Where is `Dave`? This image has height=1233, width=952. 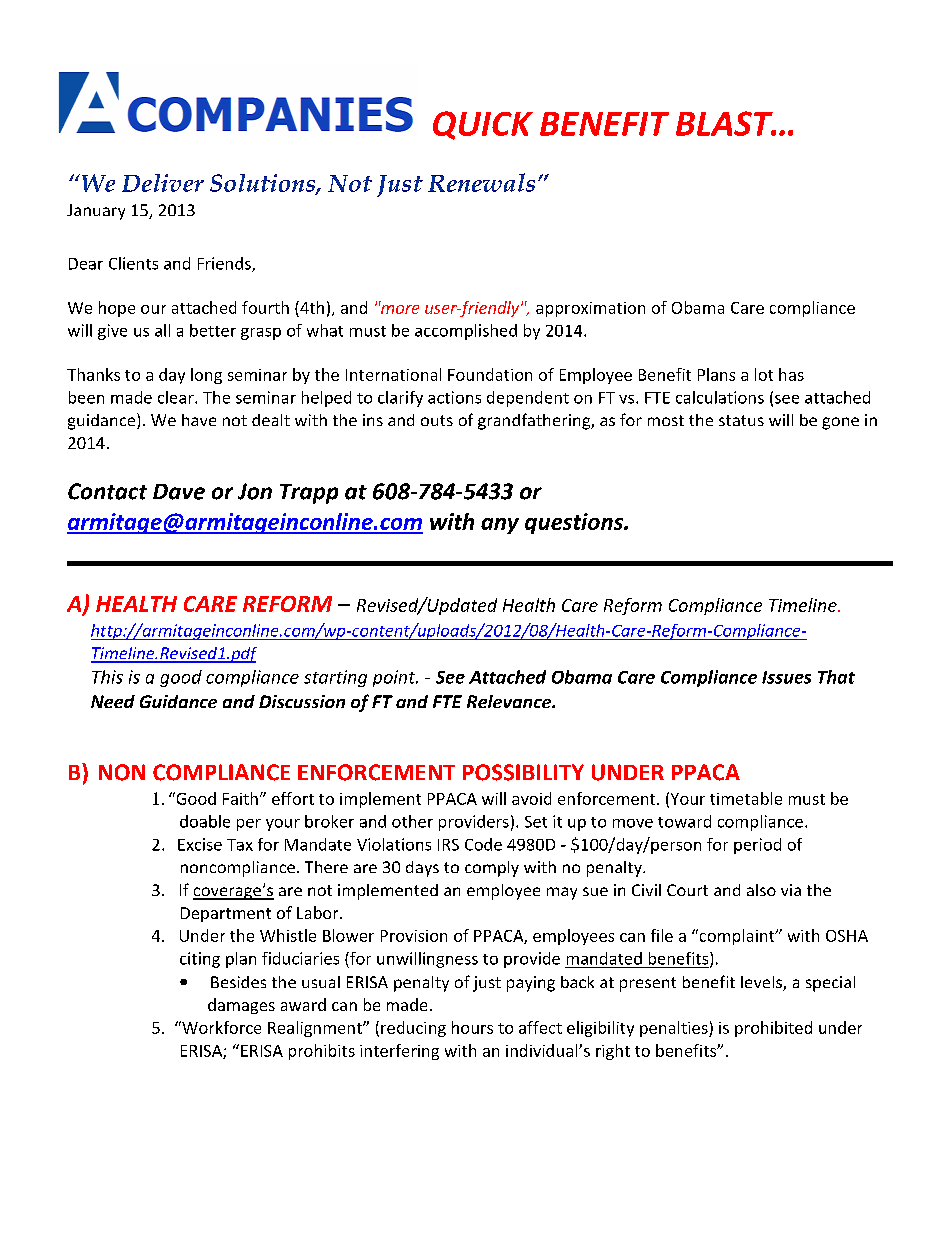 Dave is located at coordinates (179, 492).
